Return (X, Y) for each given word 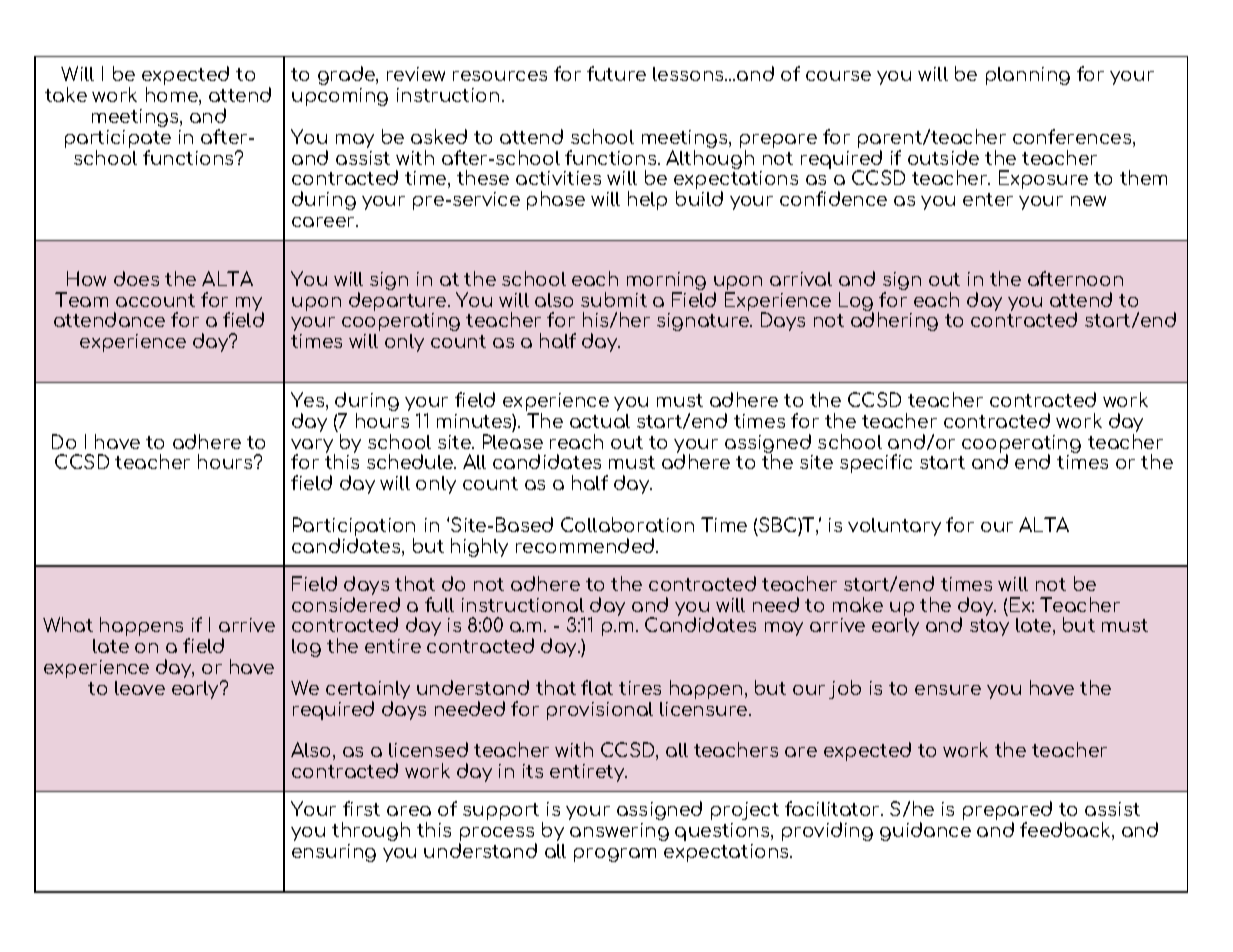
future (616, 73)
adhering (894, 321)
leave (140, 688)
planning (1028, 76)
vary (313, 447)
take (66, 94)
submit (614, 299)
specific (876, 463)
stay (989, 627)
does (136, 278)
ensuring (334, 853)
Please (513, 441)
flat (597, 687)
